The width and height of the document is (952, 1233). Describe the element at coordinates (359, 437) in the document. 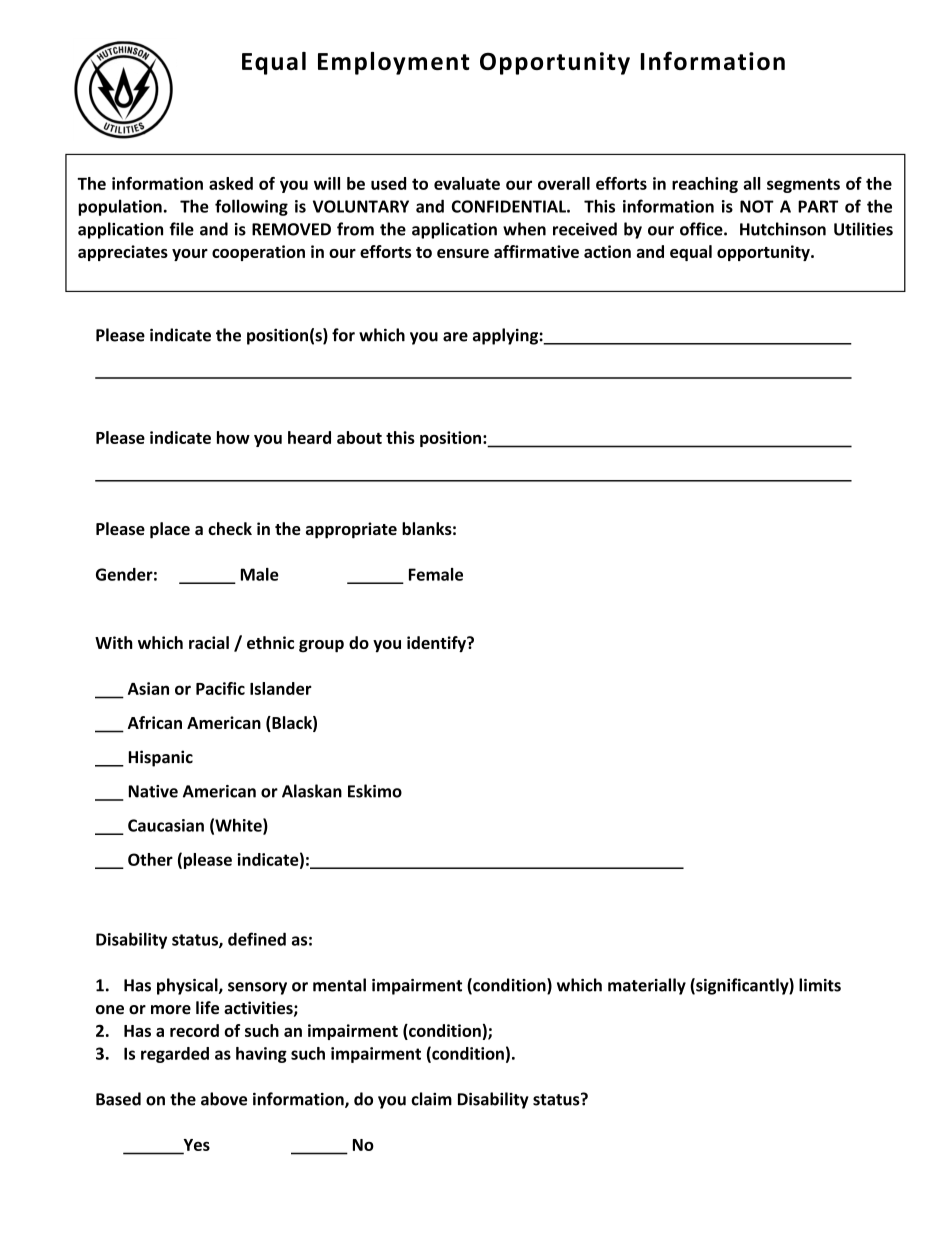

I see `about` at that location.
